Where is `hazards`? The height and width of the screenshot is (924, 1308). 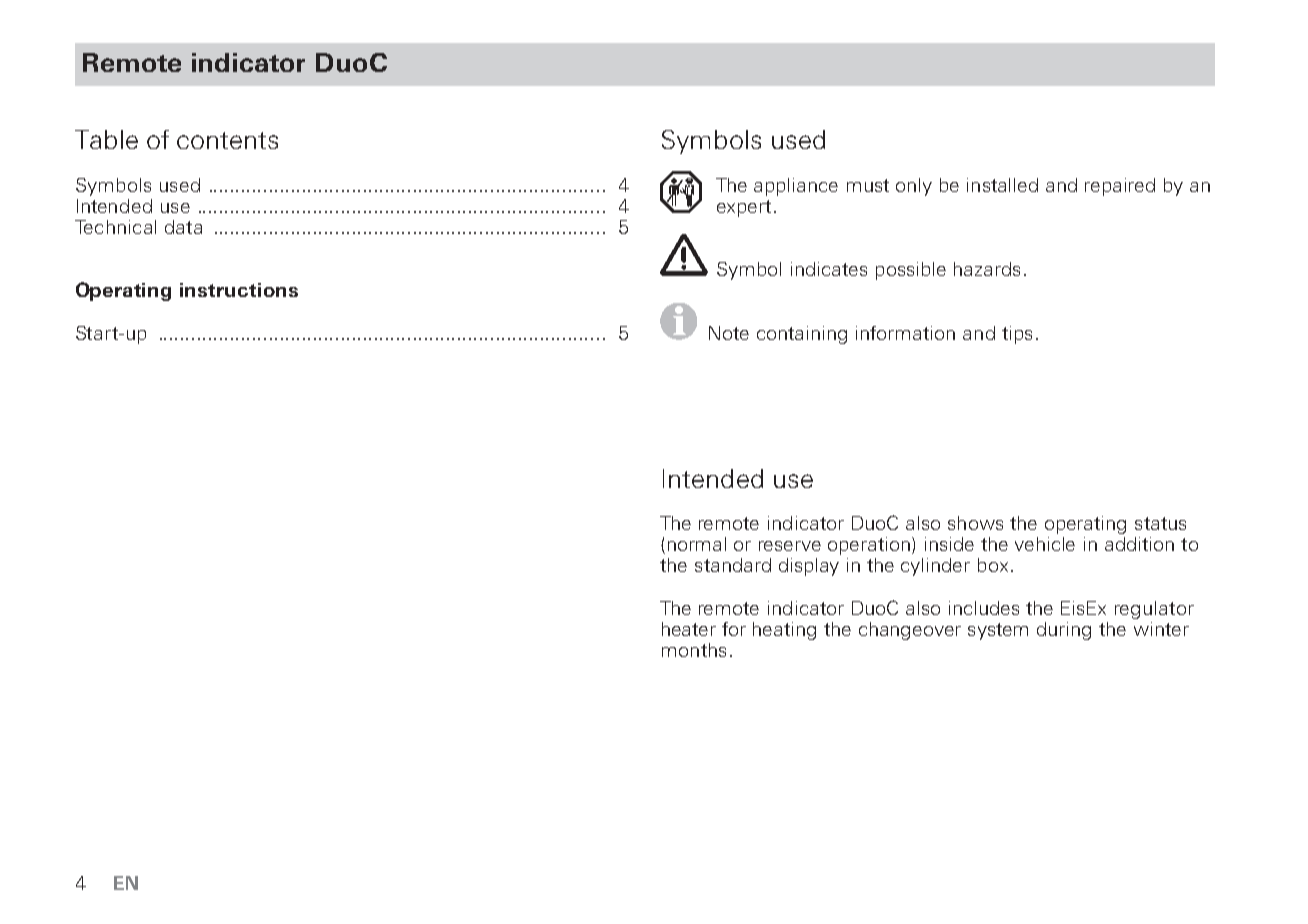
hazards is located at coordinates (987, 269).
